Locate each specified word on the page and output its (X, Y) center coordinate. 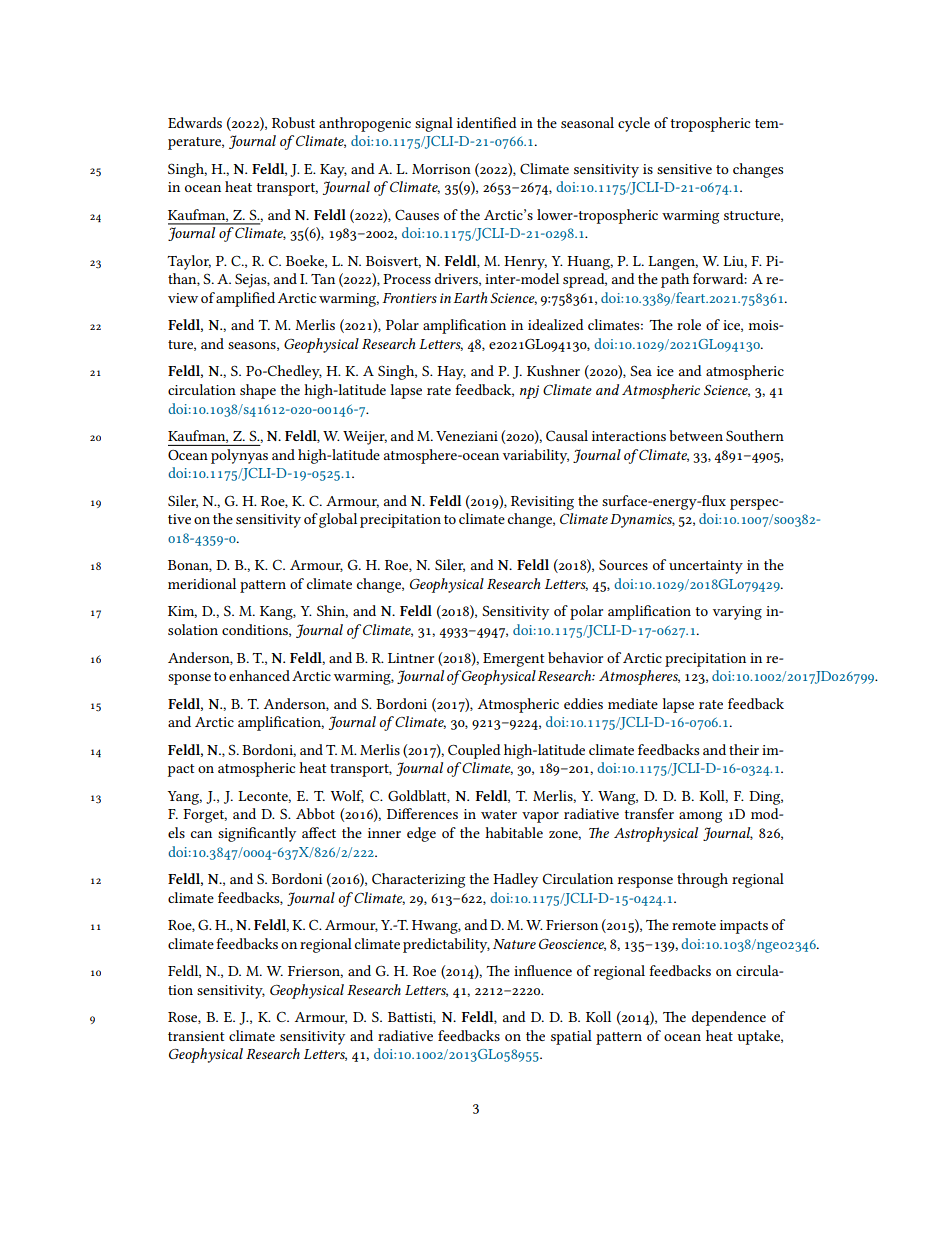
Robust (293, 122)
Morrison (441, 169)
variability (536, 456)
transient (196, 1036)
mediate (633, 703)
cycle (634, 124)
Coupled (474, 751)
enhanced (259, 675)
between (696, 435)
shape (258, 391)
